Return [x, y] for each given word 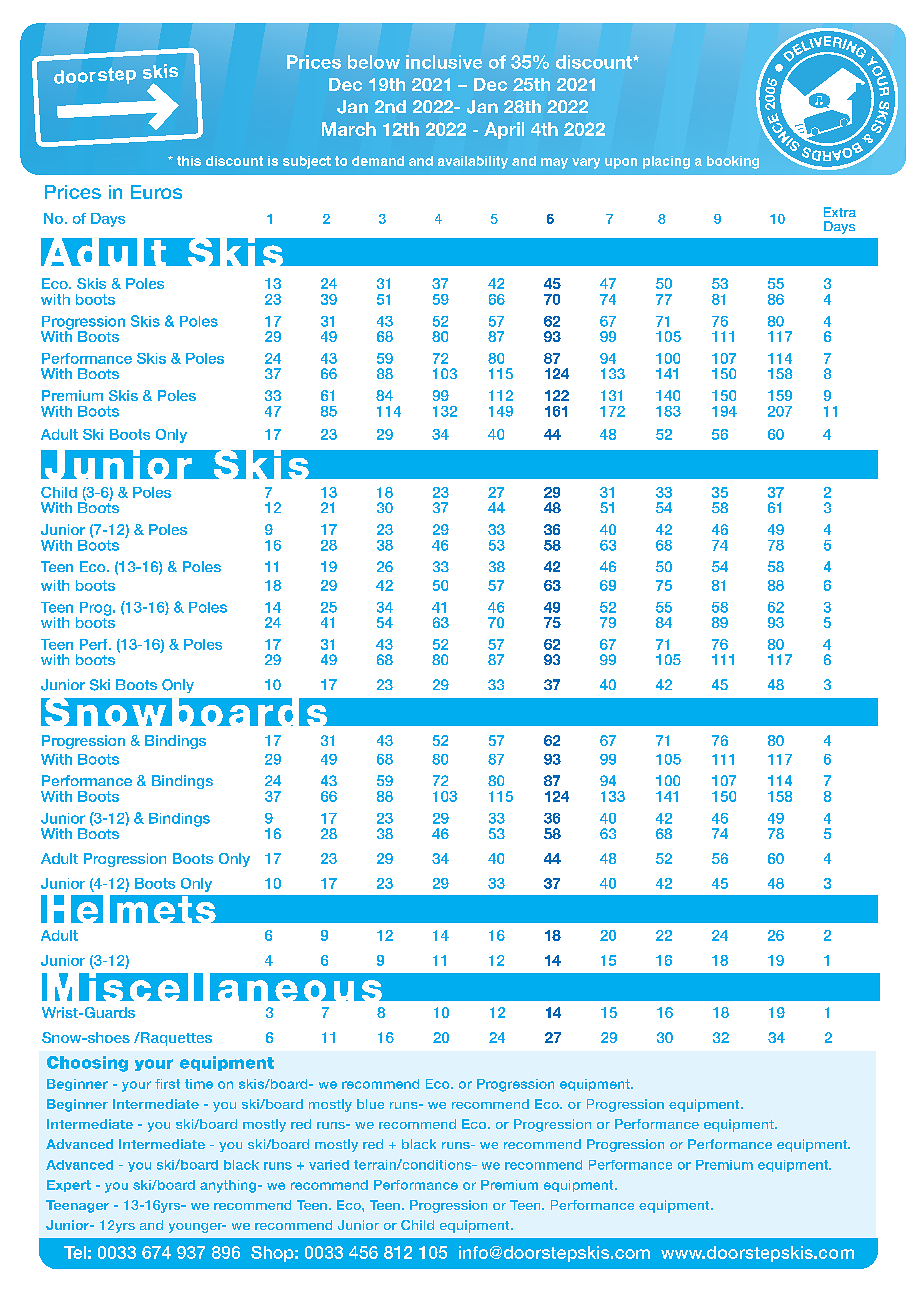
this [189, 161]
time [199, 1084]
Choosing [87, 1064]
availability [473, 162]
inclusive [444, 62]
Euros [156, 192]
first [167, 1084]
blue [370, 1104]
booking [733, 162]
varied [329, 1165]
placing [666, 162]
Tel [75, 1252]
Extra [840, 212]
